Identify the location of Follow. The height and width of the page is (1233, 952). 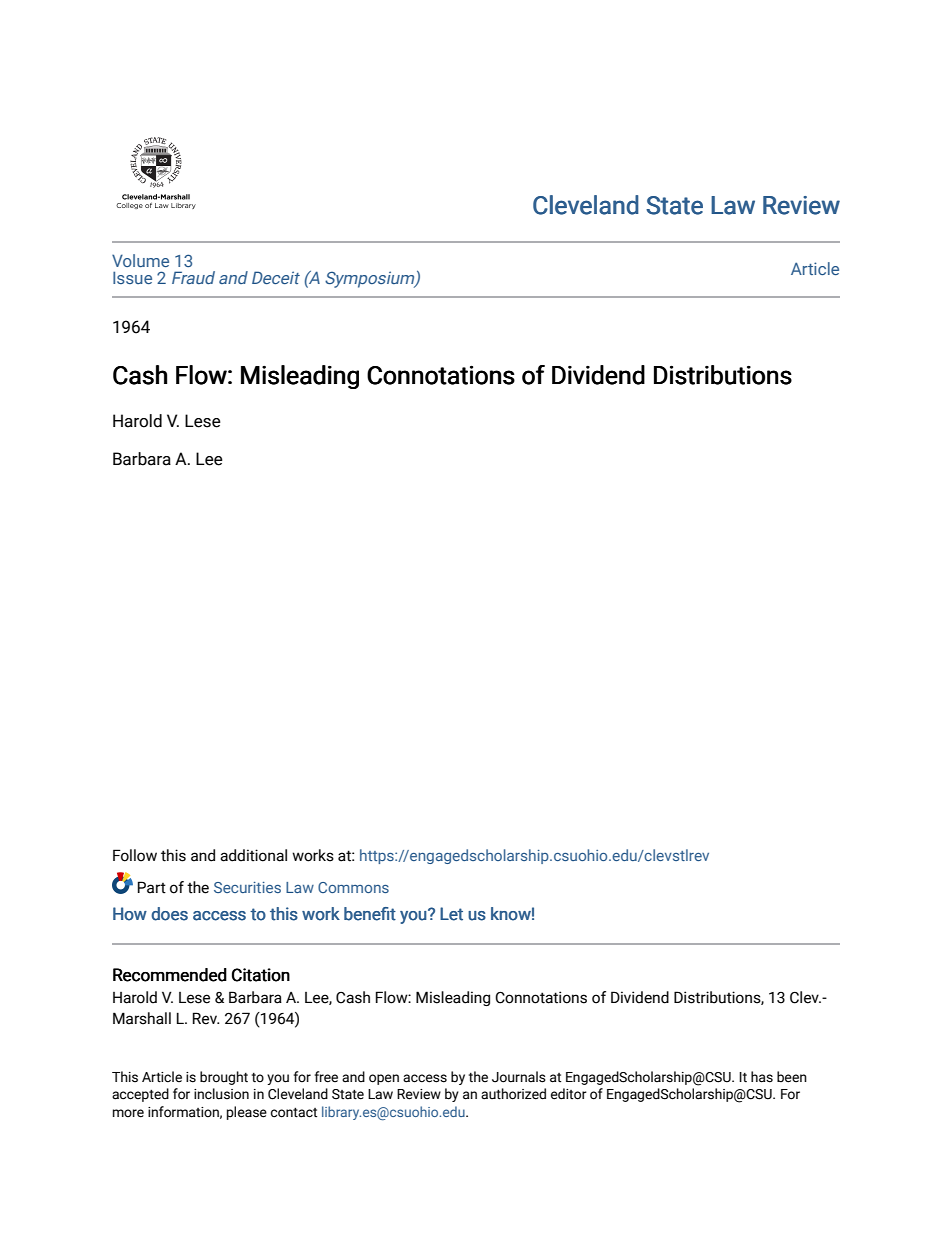
(135, 855).
